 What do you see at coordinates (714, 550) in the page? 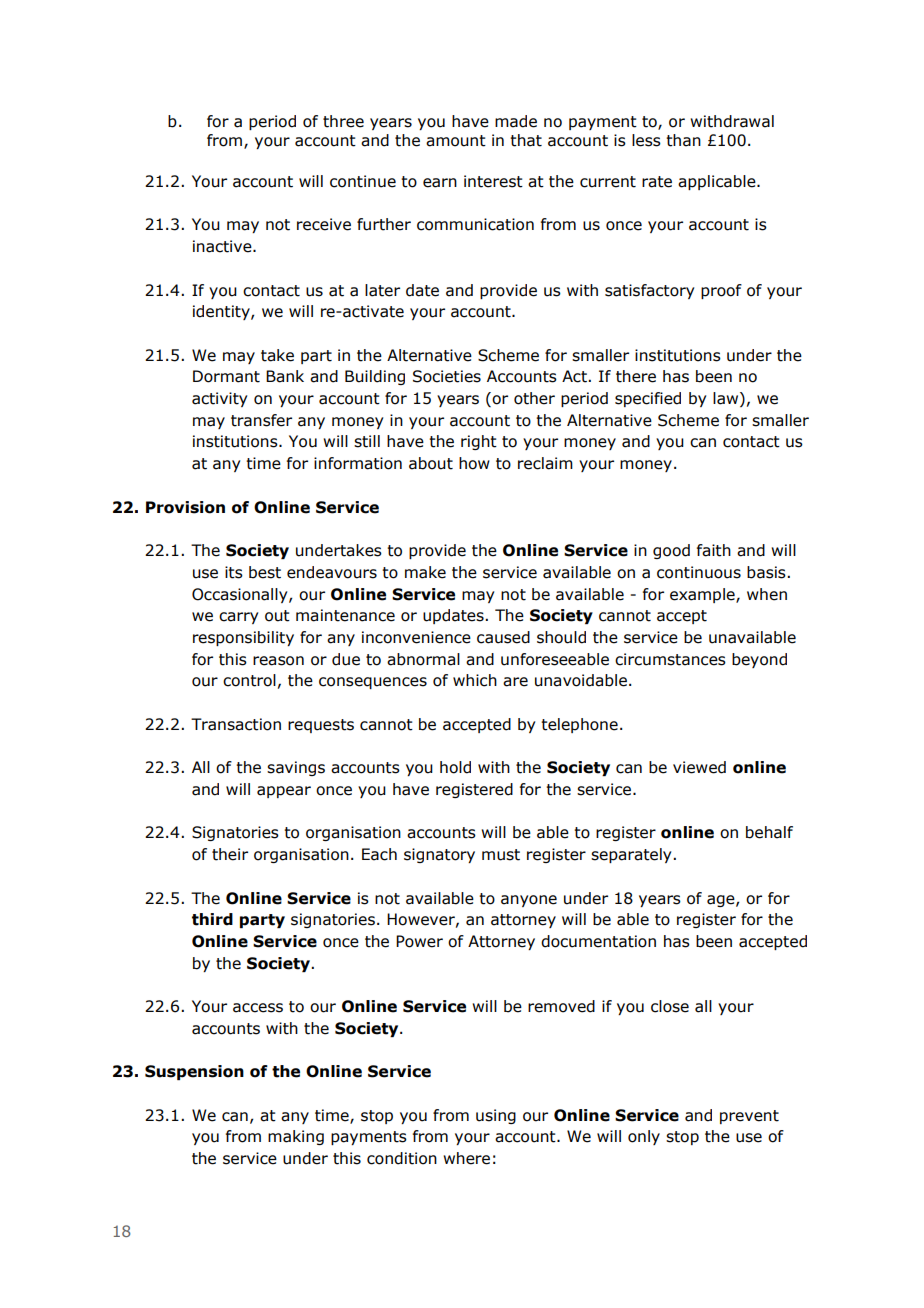
I see `faith` at bounding box center [714, 550].
